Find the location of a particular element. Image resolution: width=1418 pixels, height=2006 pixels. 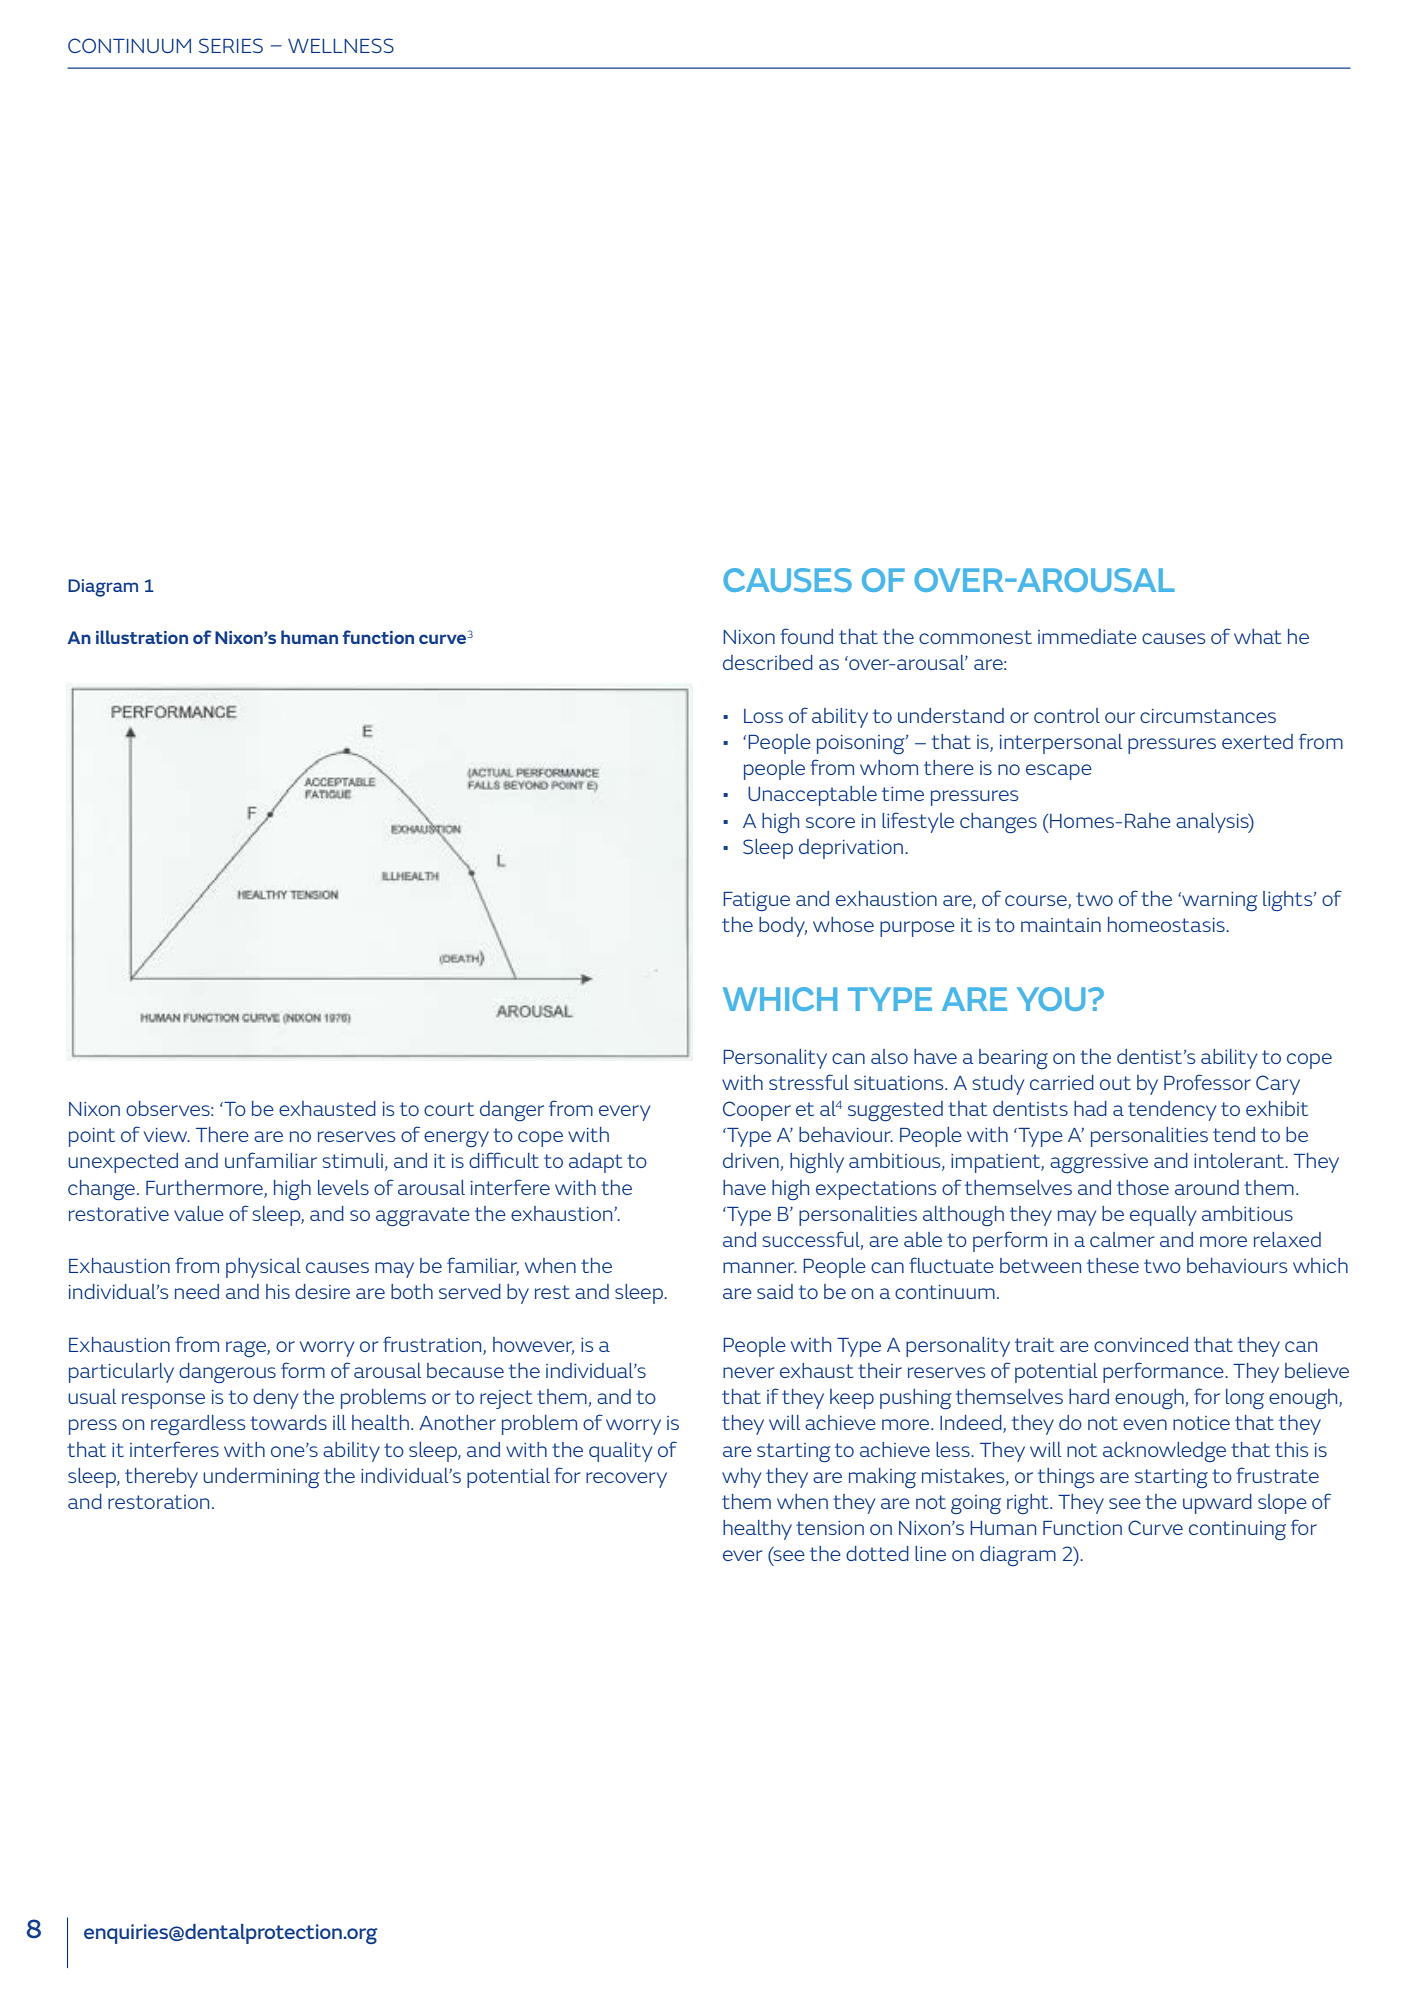

undermining is located at coordinates (261, 1478).
